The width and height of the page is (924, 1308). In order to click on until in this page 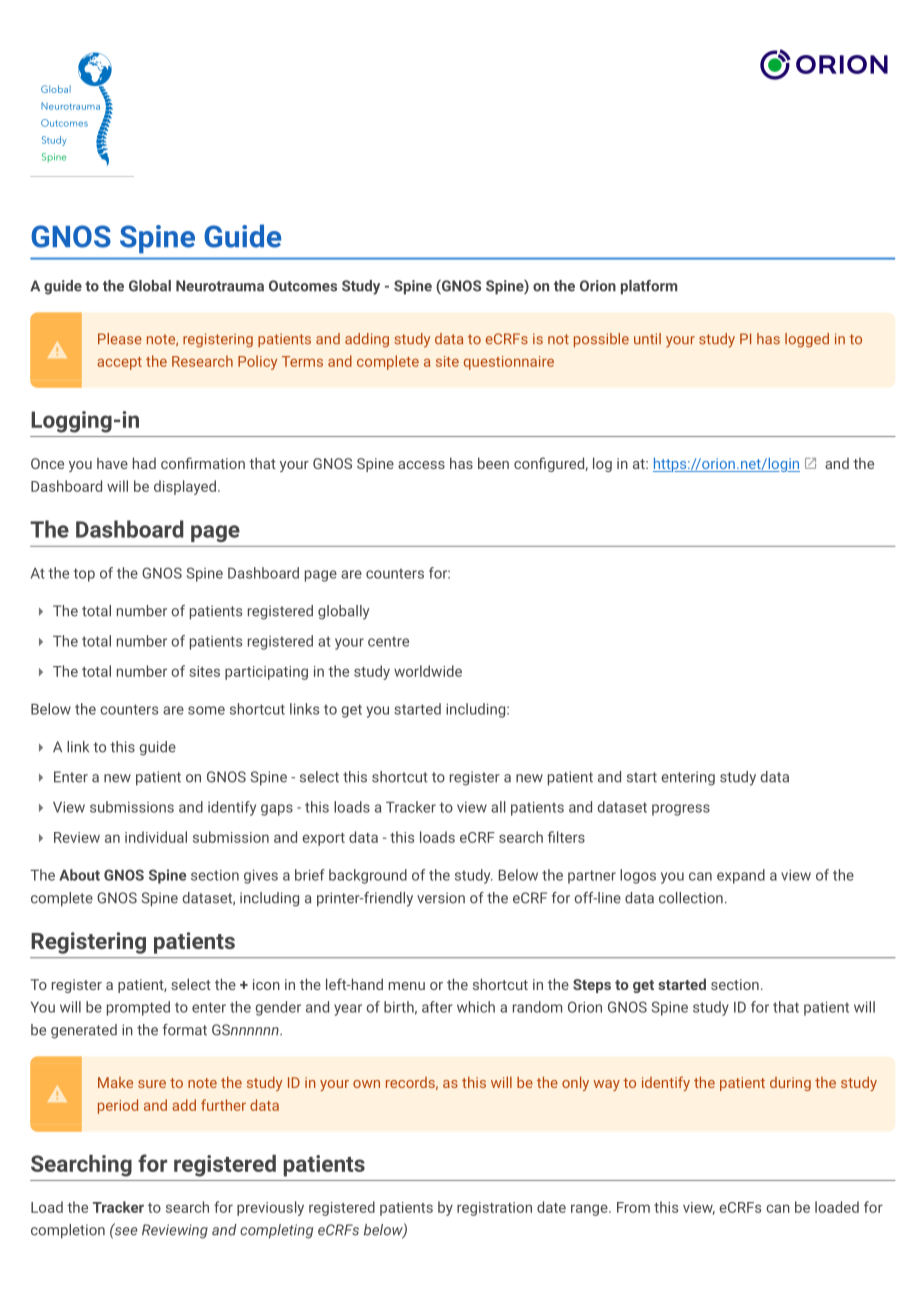, I will do `click(647, 339)`.
